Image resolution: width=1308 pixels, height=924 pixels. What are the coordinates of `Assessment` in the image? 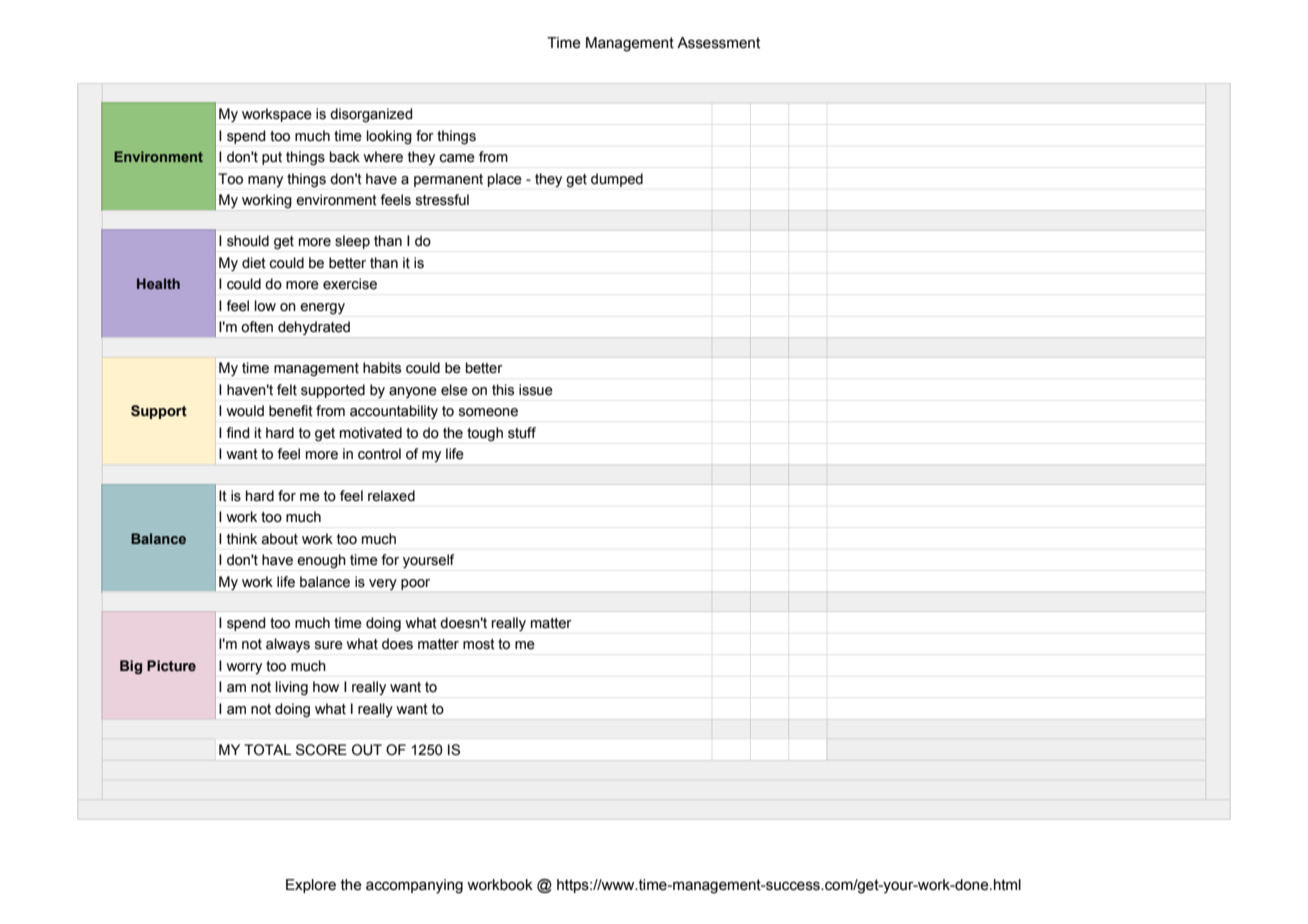 It's located at (718, 43).
